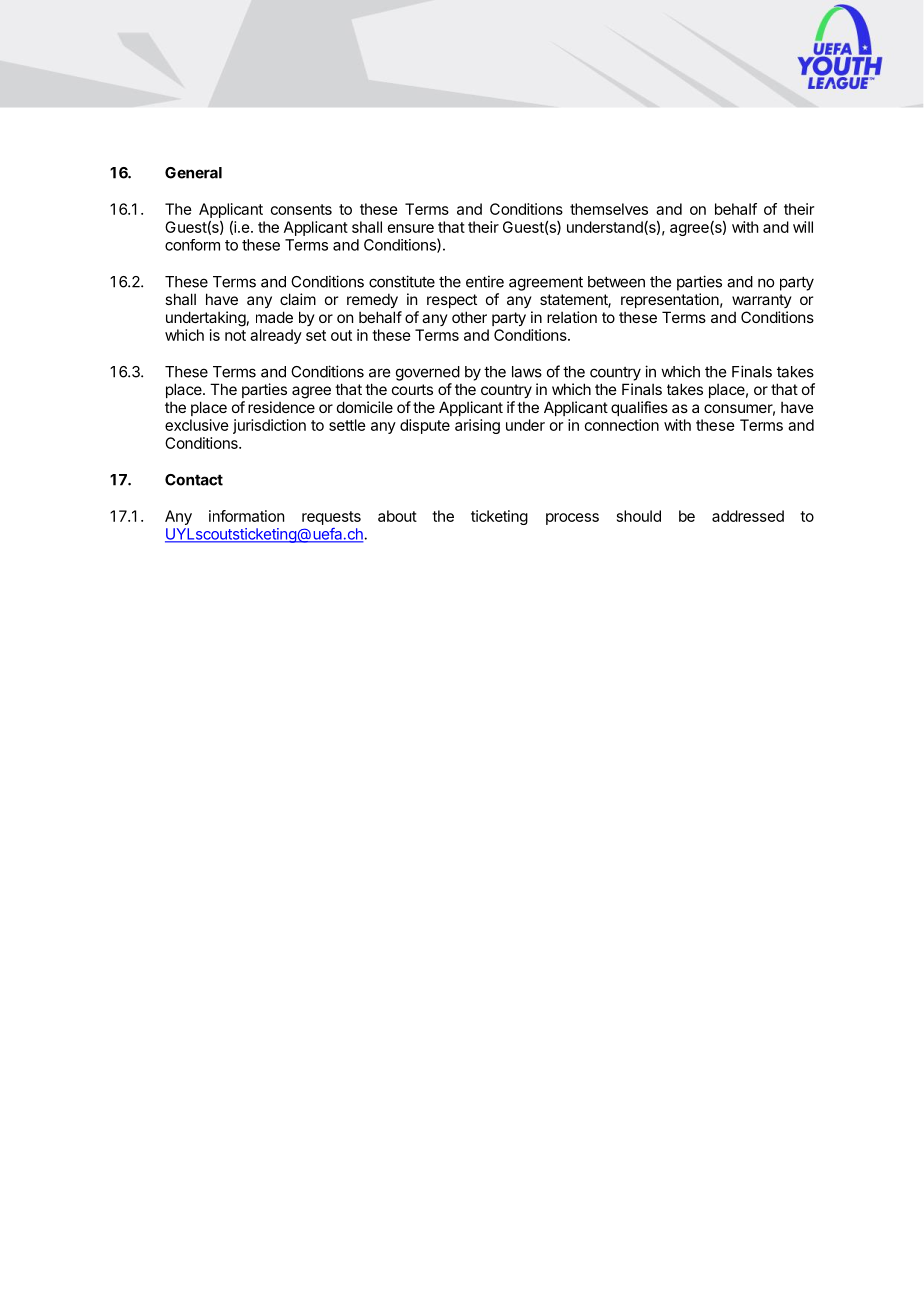 Image resolution: width=924 pixels, height=1308 pixels. Describe the element at coordinates (572, 519) in the document. I see `process` at that location.
